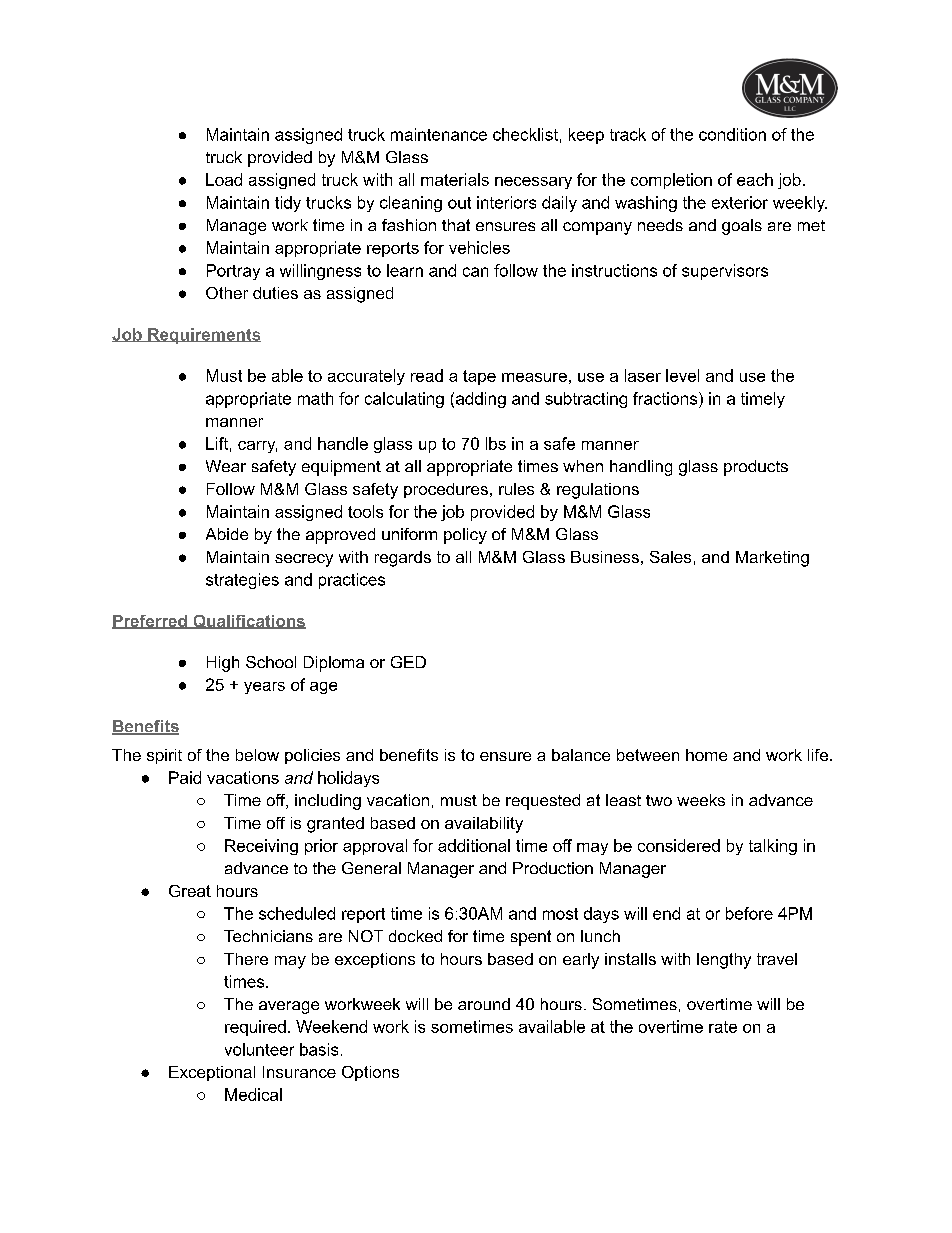 The width and height of the screenshot is (952, 1233). Describe the element at coordinates (408, 662) in the screenshot. I see `GED` at that location.
